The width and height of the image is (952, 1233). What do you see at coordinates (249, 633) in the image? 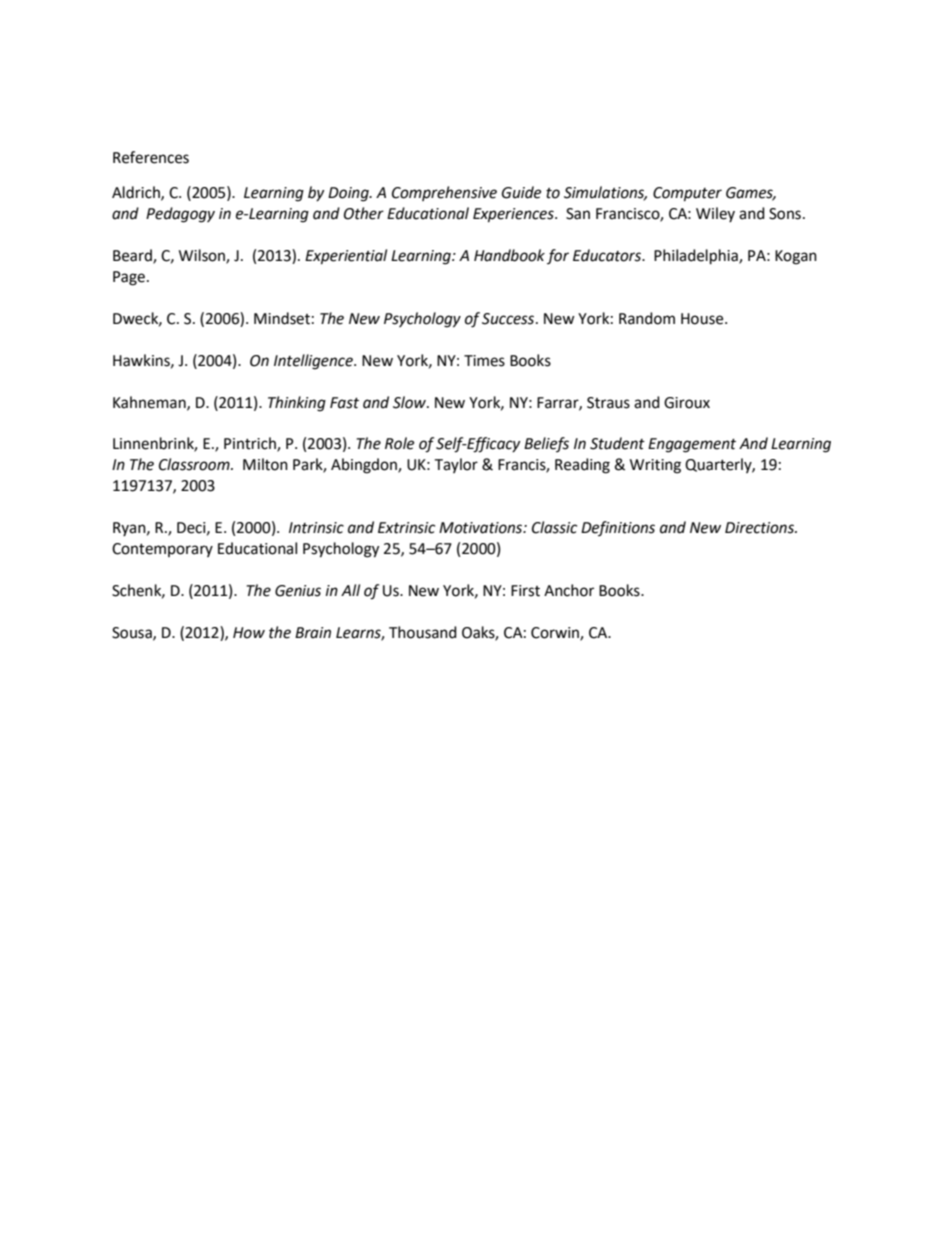
I see `How` at bounding box center [249, 633].
